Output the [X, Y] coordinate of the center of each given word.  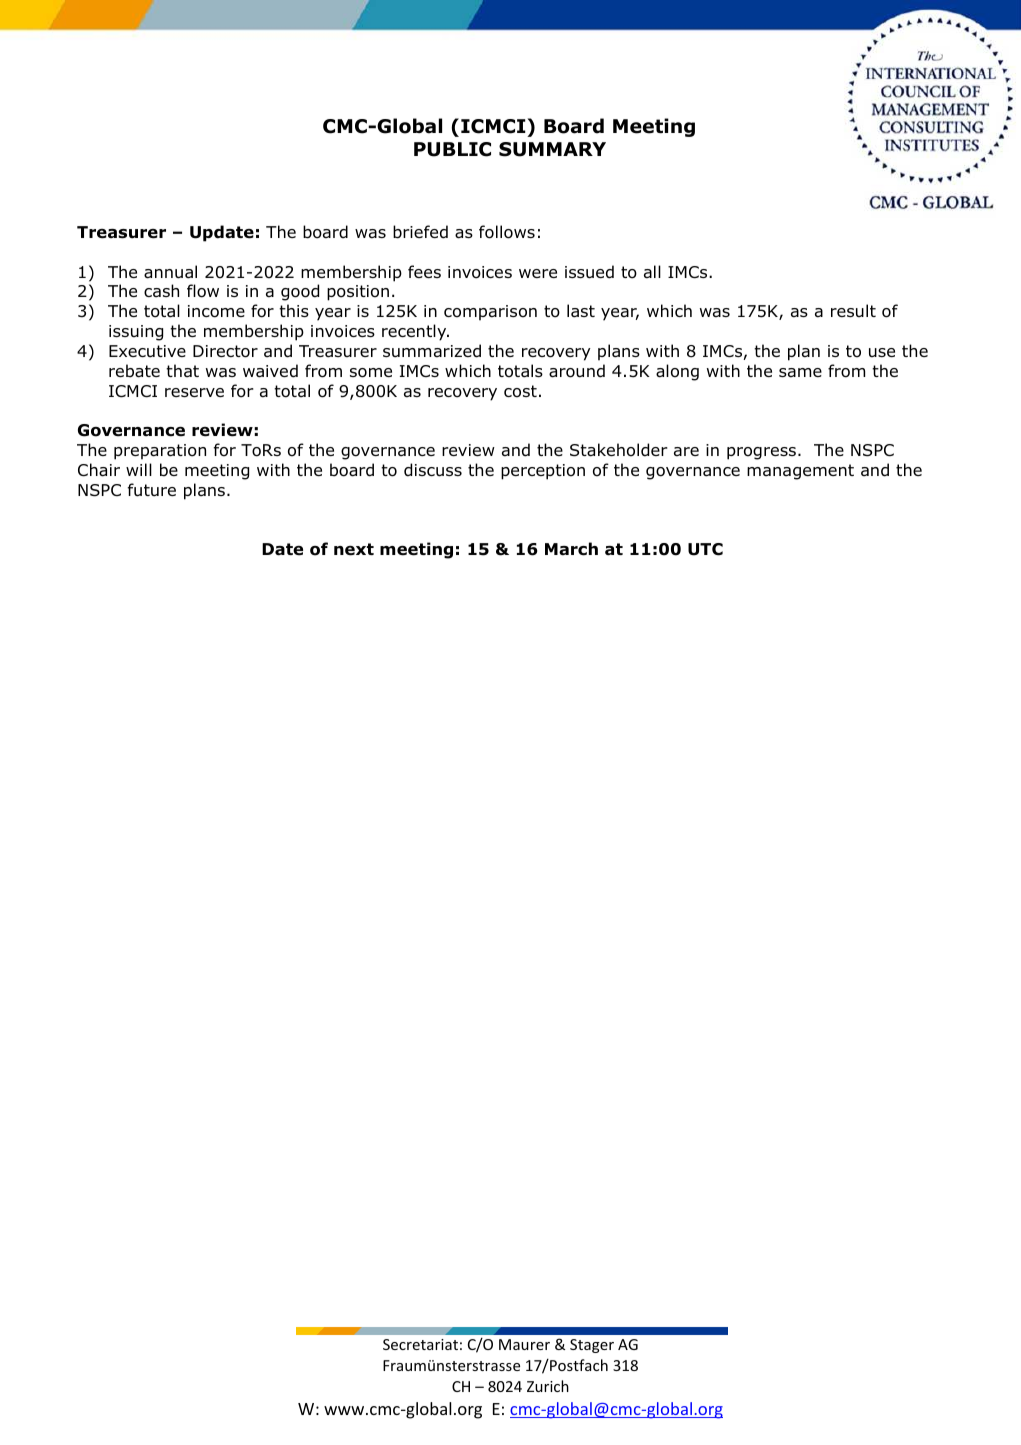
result [853, 310]
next [354, 549]
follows [507, 232]
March [571, 549]
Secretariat [420, 1344]
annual [170, 272]
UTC [705, 549]
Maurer [524, 1344]
